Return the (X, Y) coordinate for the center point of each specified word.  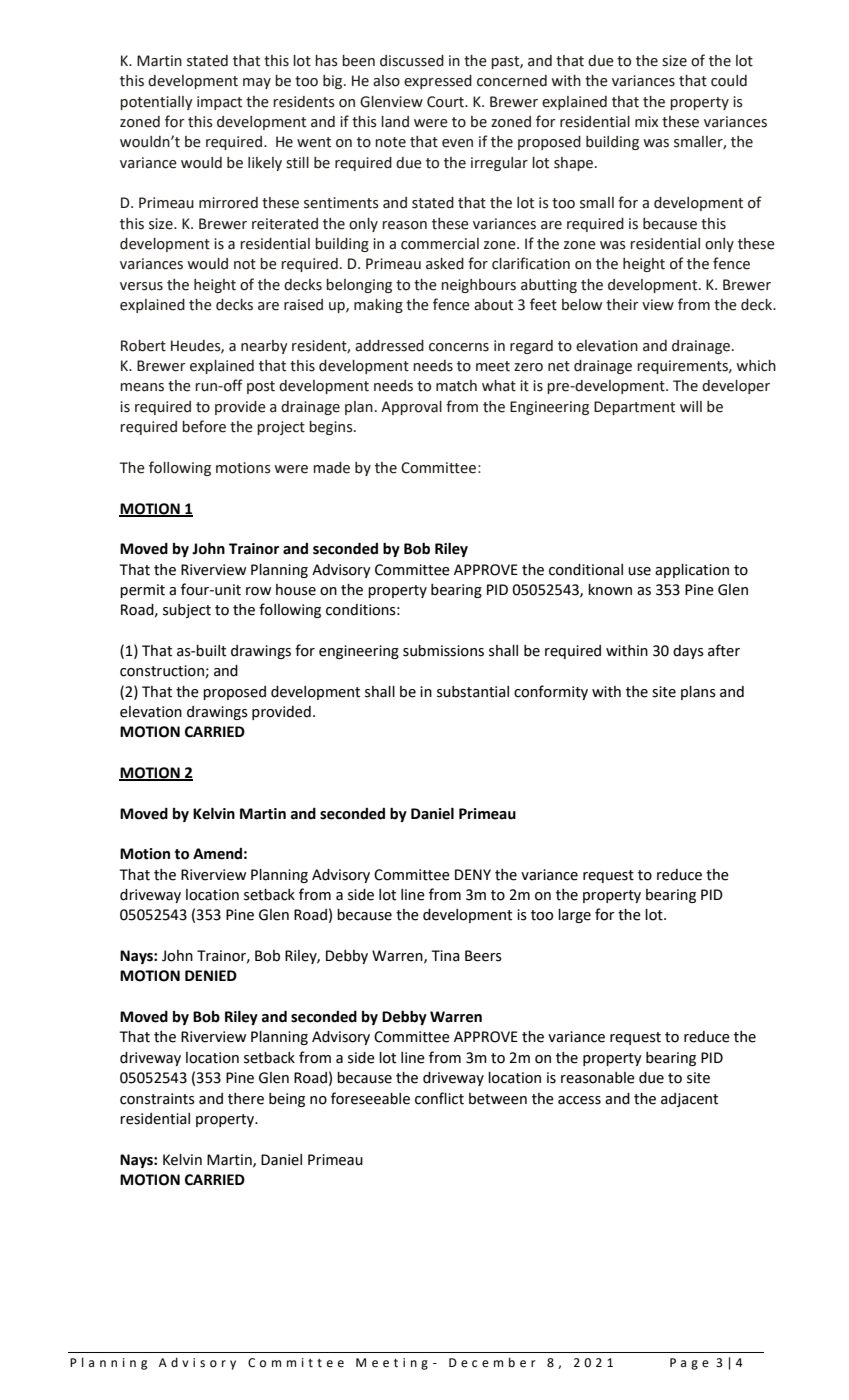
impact (219, 103)
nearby (264, 347)
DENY (473, 874)
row (258, 591)
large (574, 916)
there (246, 1099)
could (729, 81)
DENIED (211, 975)
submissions (443, 651)
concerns (459, 347)
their (622, 305)
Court (446, 102)
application (692, 571)
